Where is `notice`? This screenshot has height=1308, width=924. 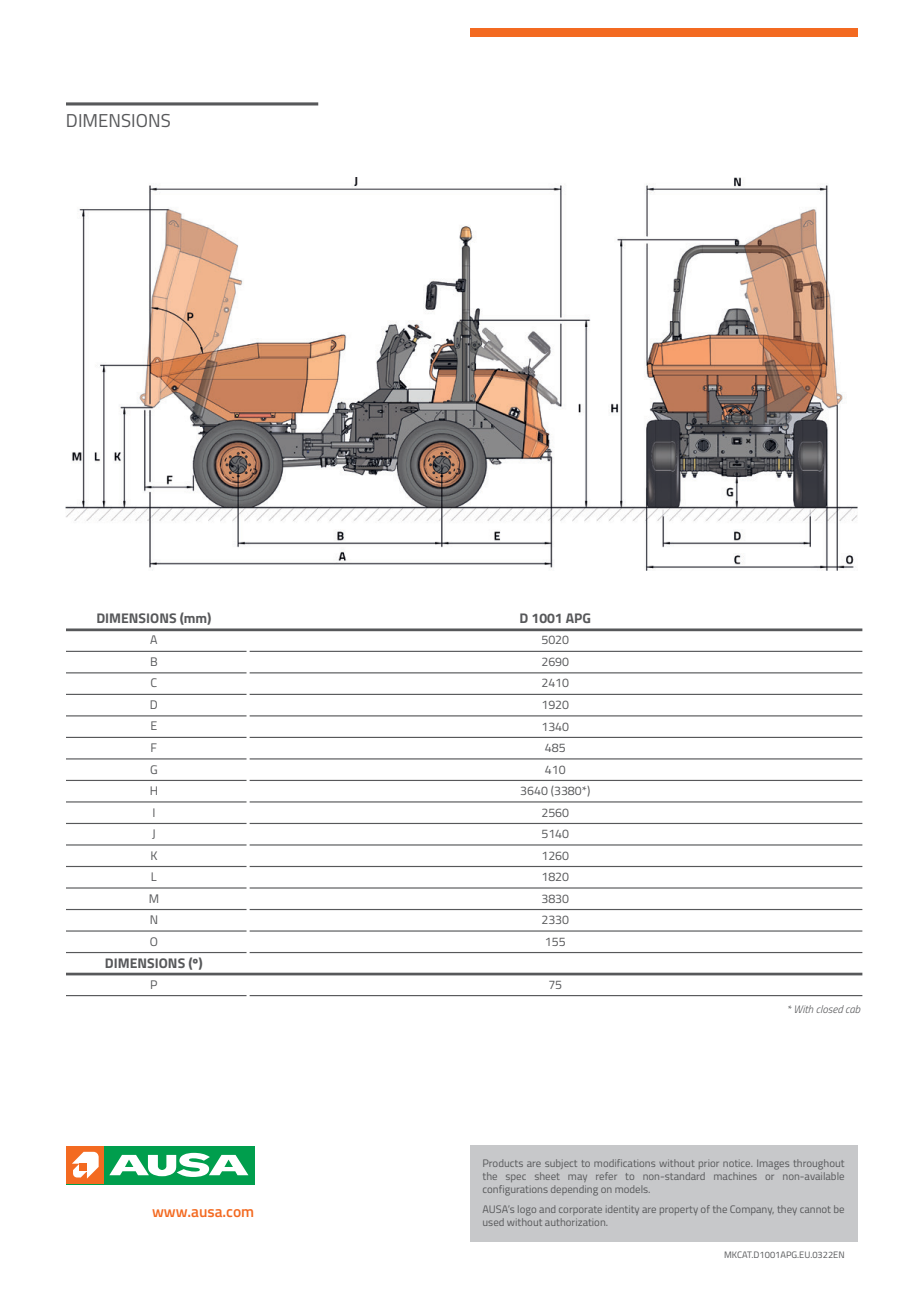 notice is located at coordinates (737, 1163).
